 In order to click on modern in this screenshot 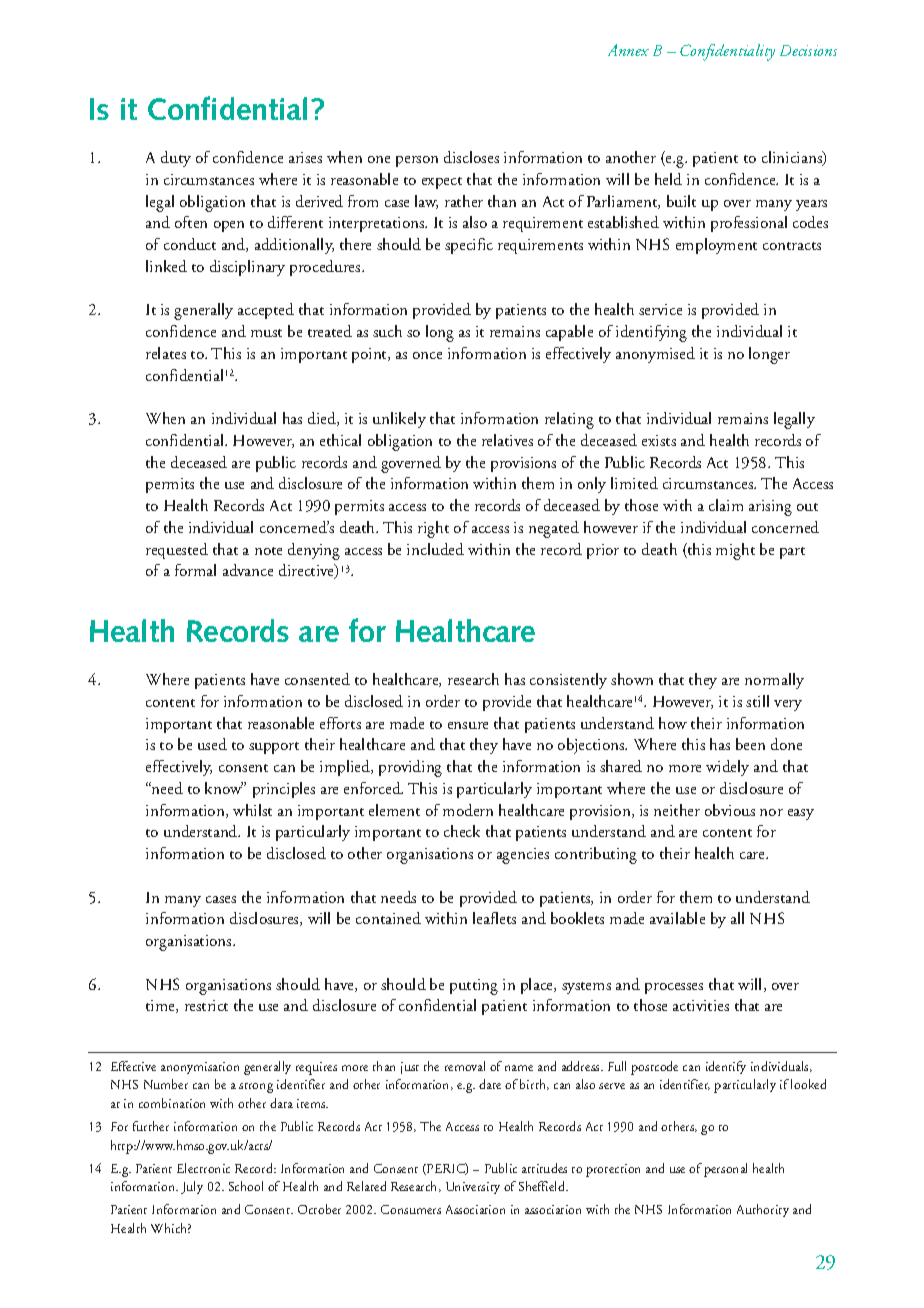, I will do `click(468, 810)`.
